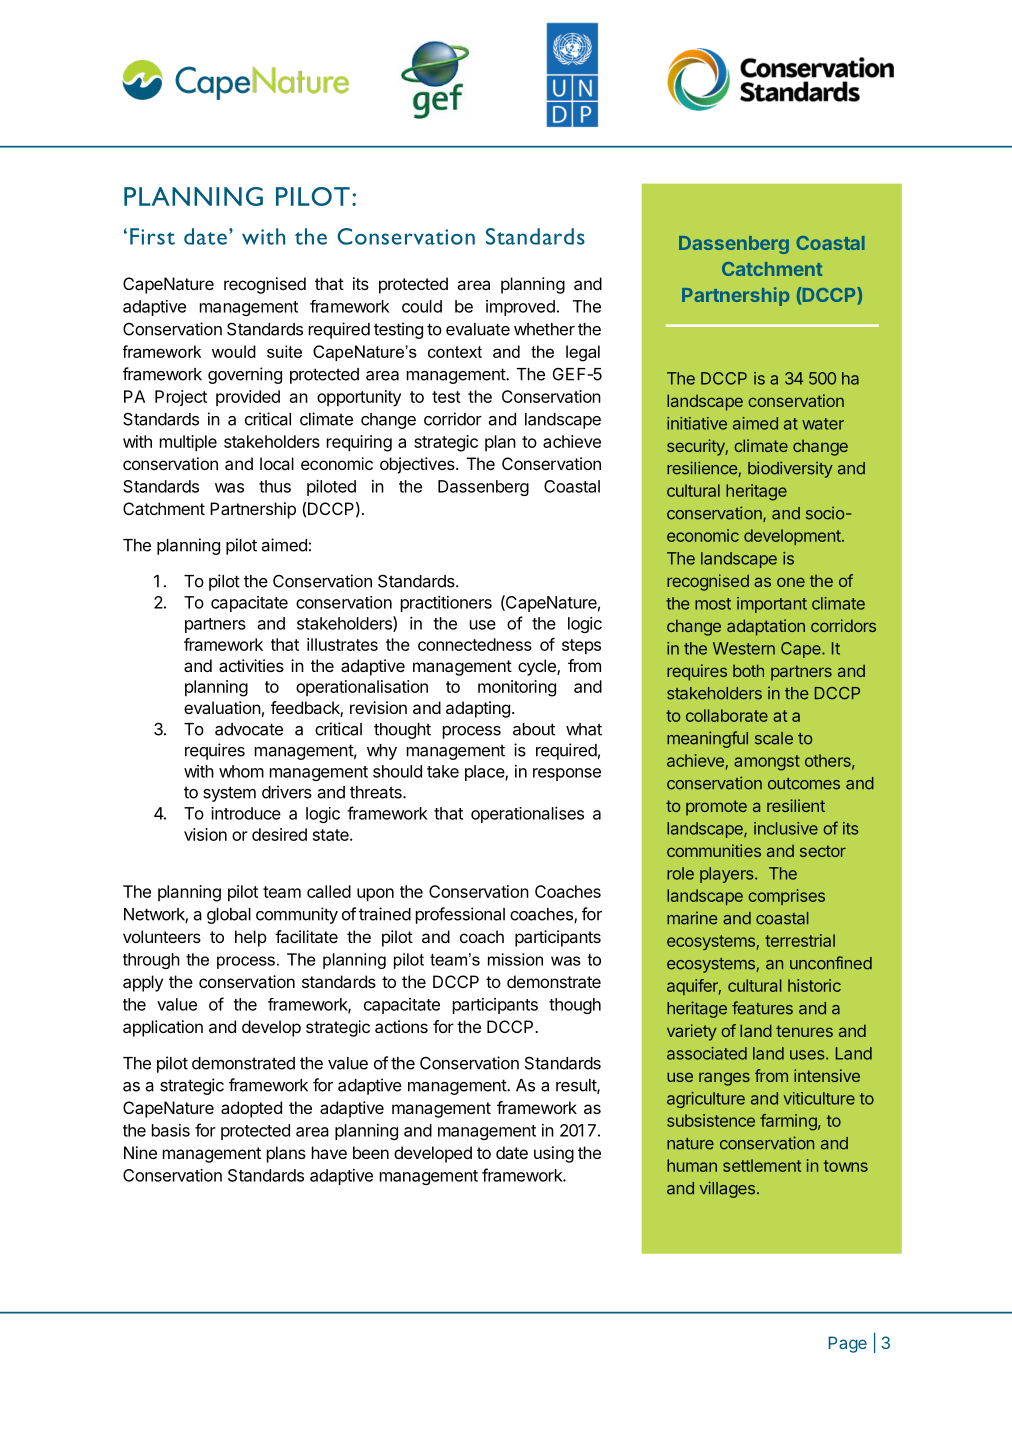 This screenshot has height=1432, width=1012. Describe the element at coordinates (251, 938) in the screenshot. I see `help` at that location.
